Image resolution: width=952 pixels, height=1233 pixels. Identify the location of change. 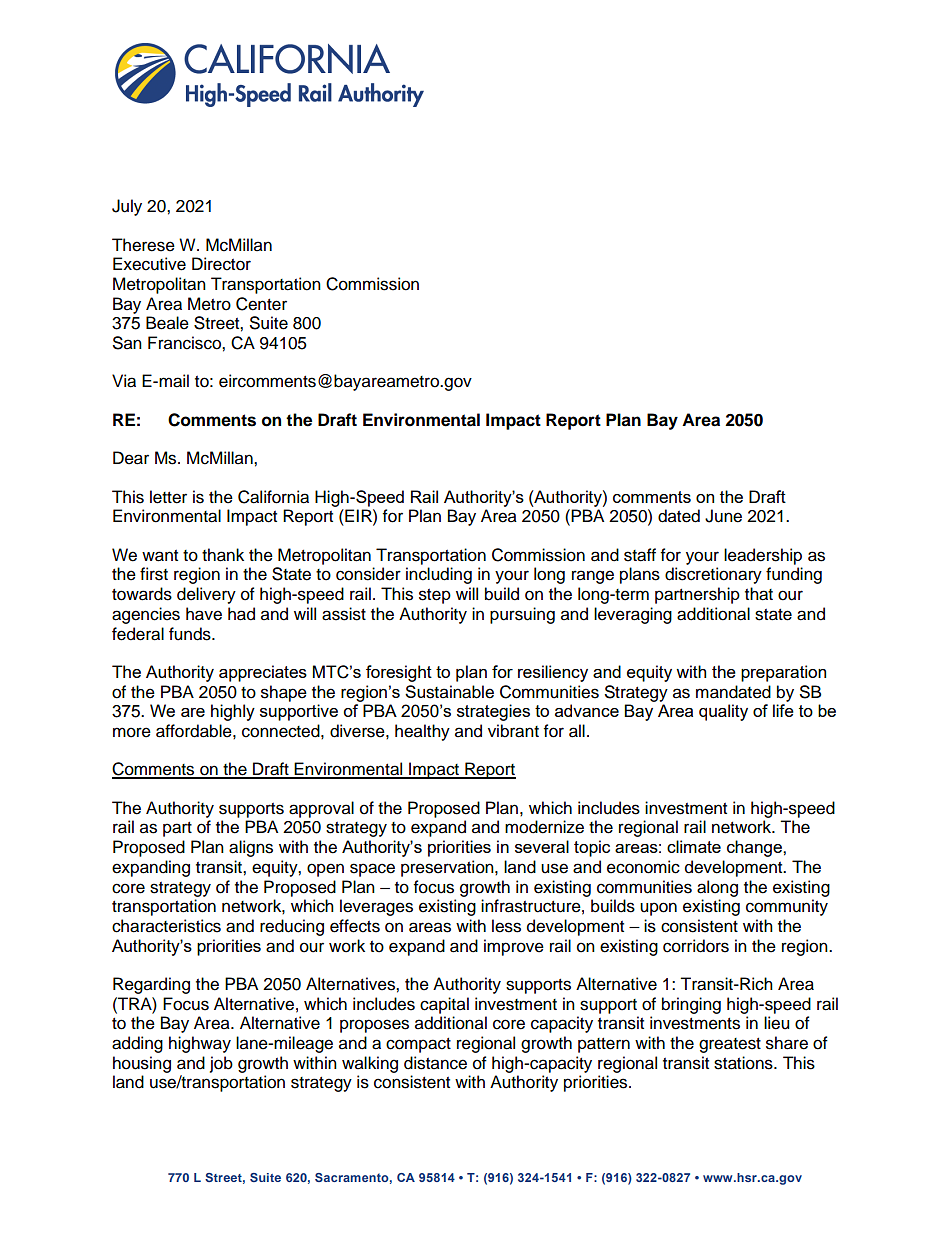
(755, 848).
